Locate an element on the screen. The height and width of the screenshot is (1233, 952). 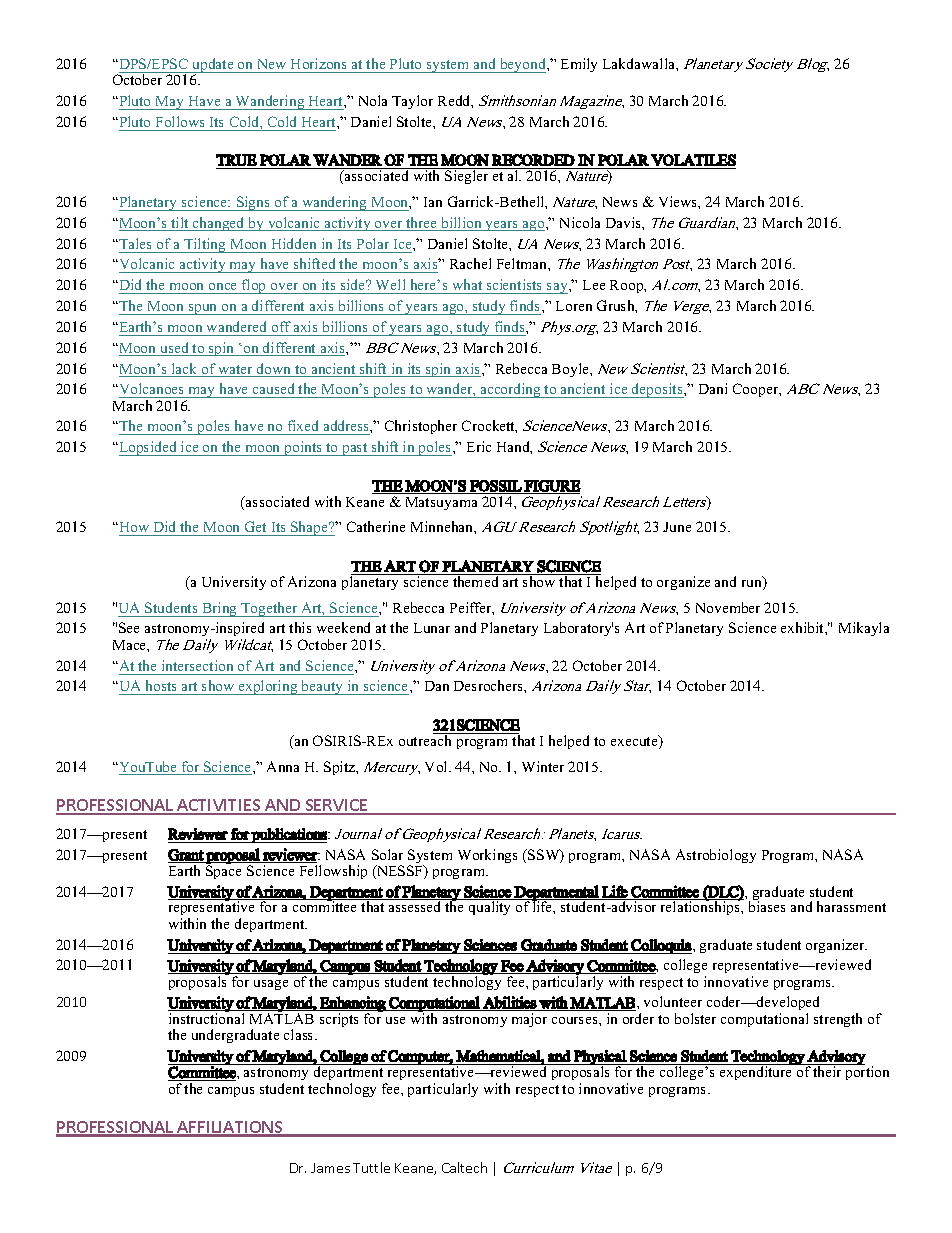
VOLATILES is located at coordinates (693, 160).
